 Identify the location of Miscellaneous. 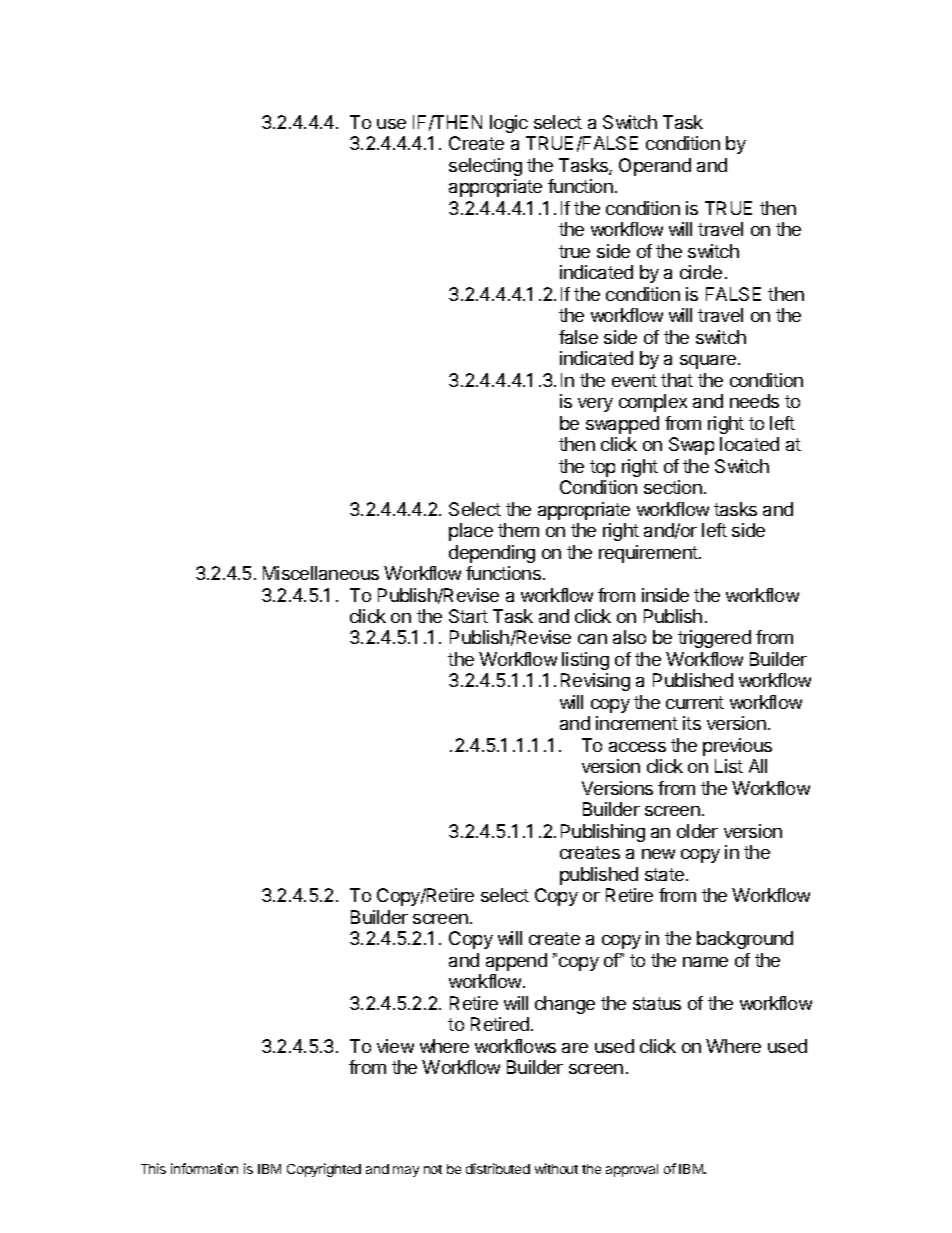
(321, 573).
